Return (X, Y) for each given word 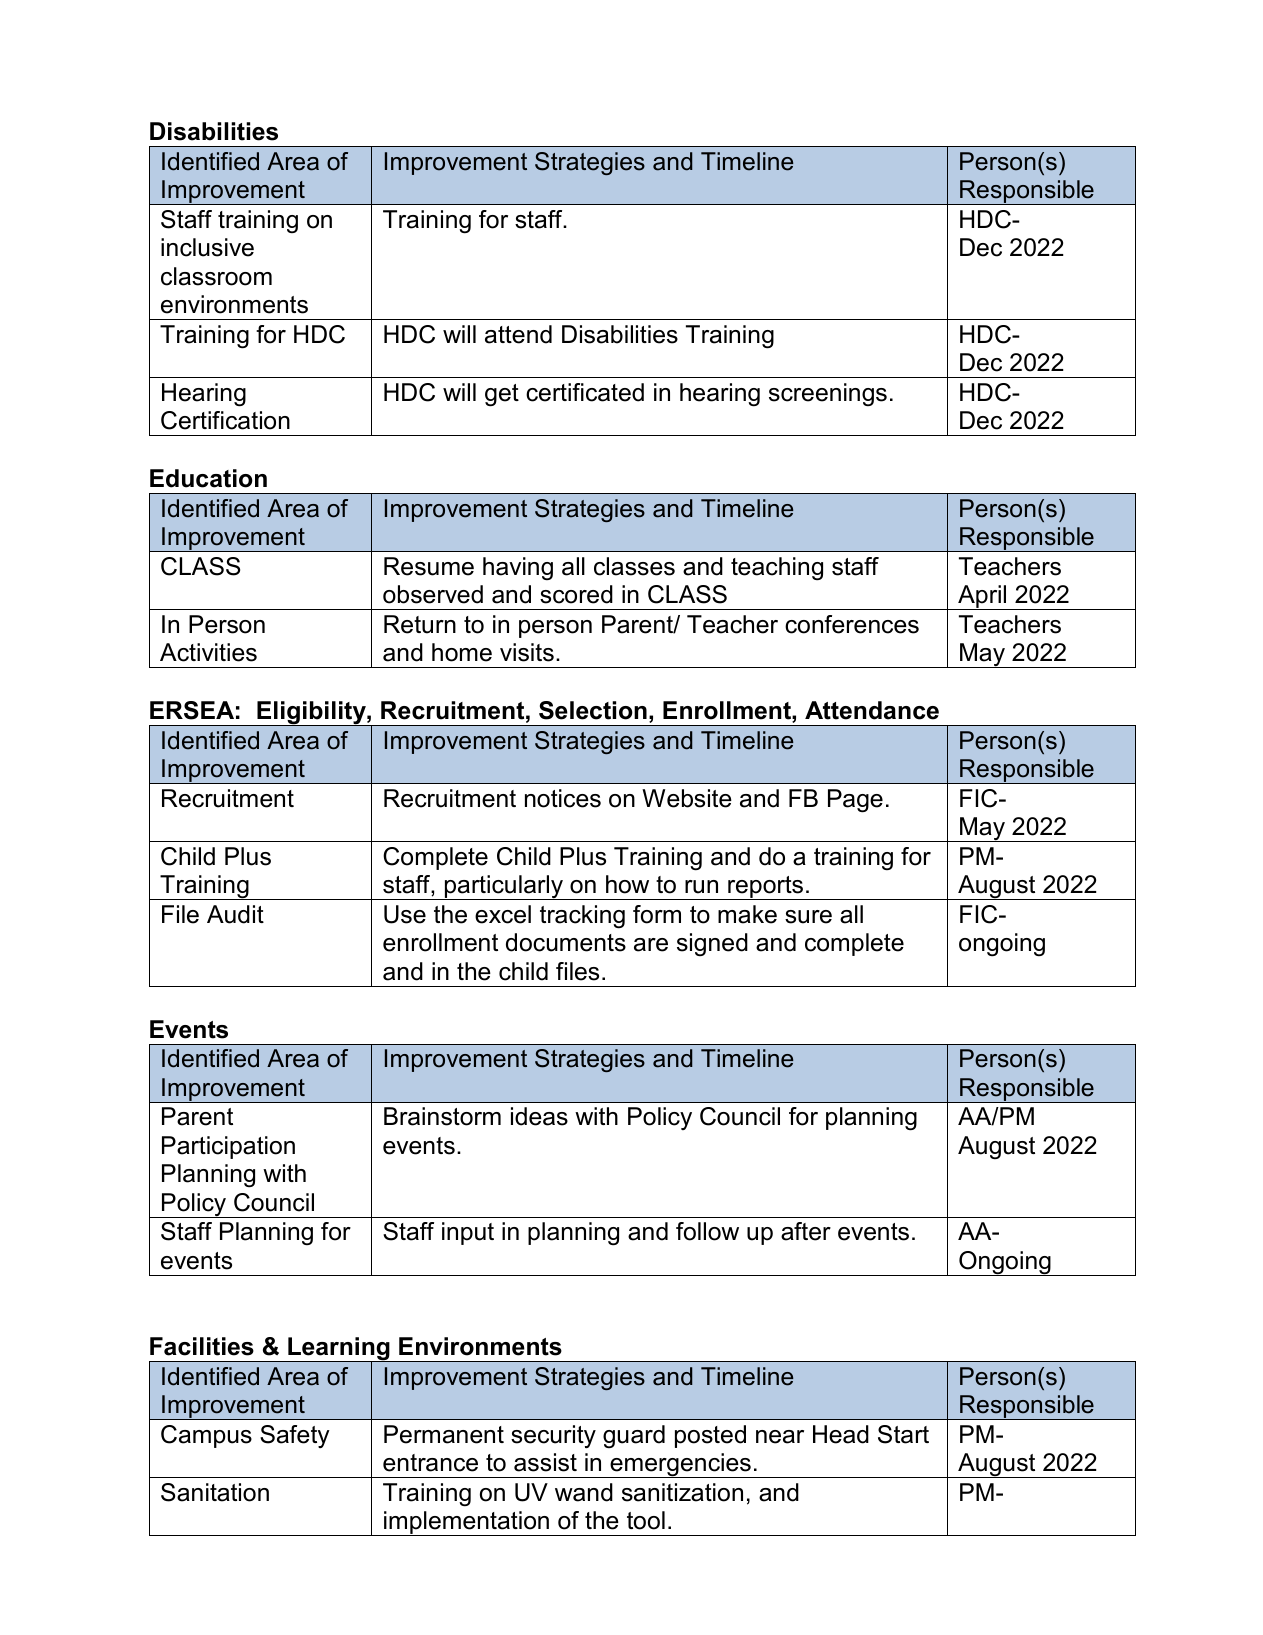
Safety (295, 1436)
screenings (828, 394)
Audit (235, 914)
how (627, 884)
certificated (585, 392)
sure (808, 917)
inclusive (207, 247)
